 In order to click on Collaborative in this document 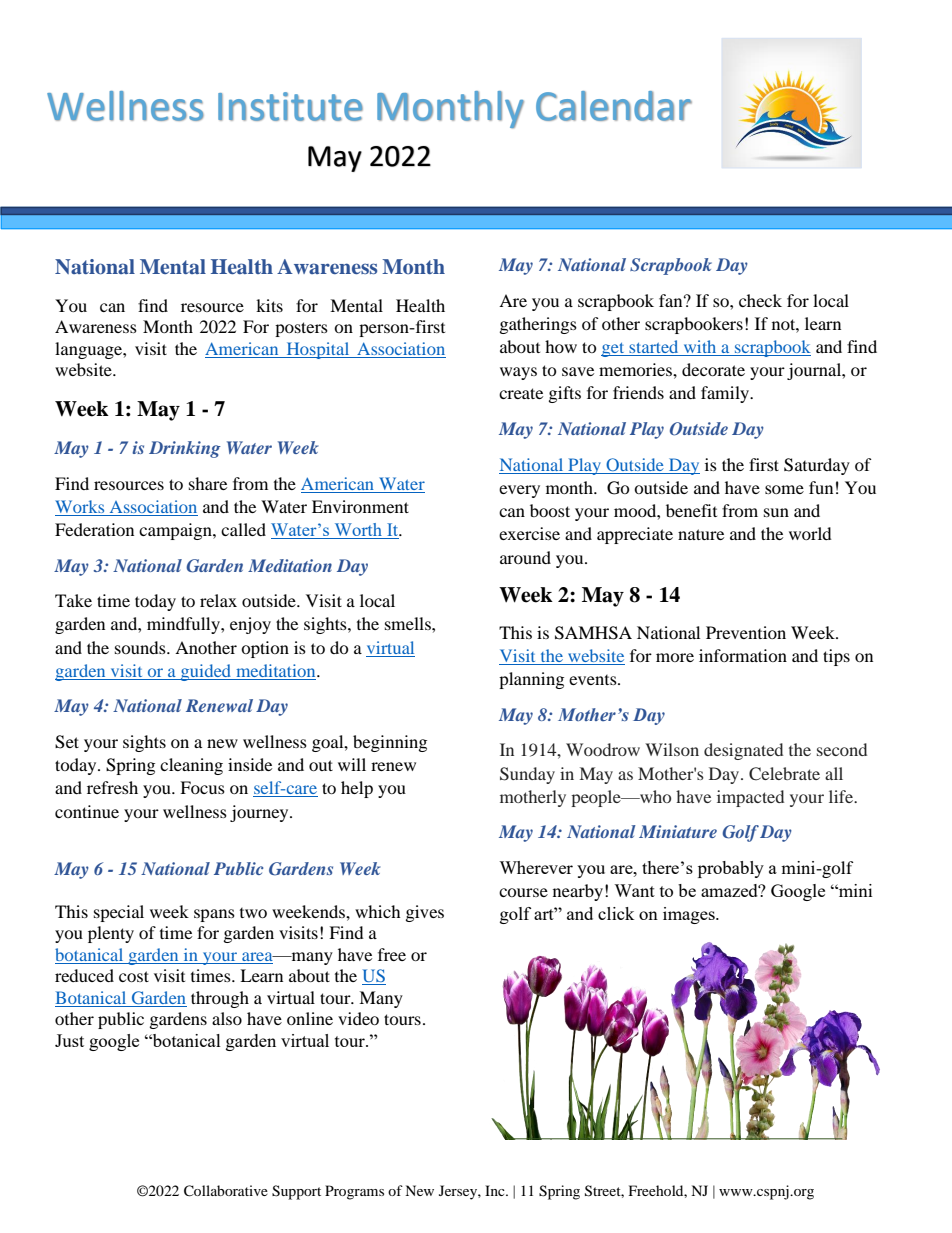, I will do `click(226, 1191)`.
